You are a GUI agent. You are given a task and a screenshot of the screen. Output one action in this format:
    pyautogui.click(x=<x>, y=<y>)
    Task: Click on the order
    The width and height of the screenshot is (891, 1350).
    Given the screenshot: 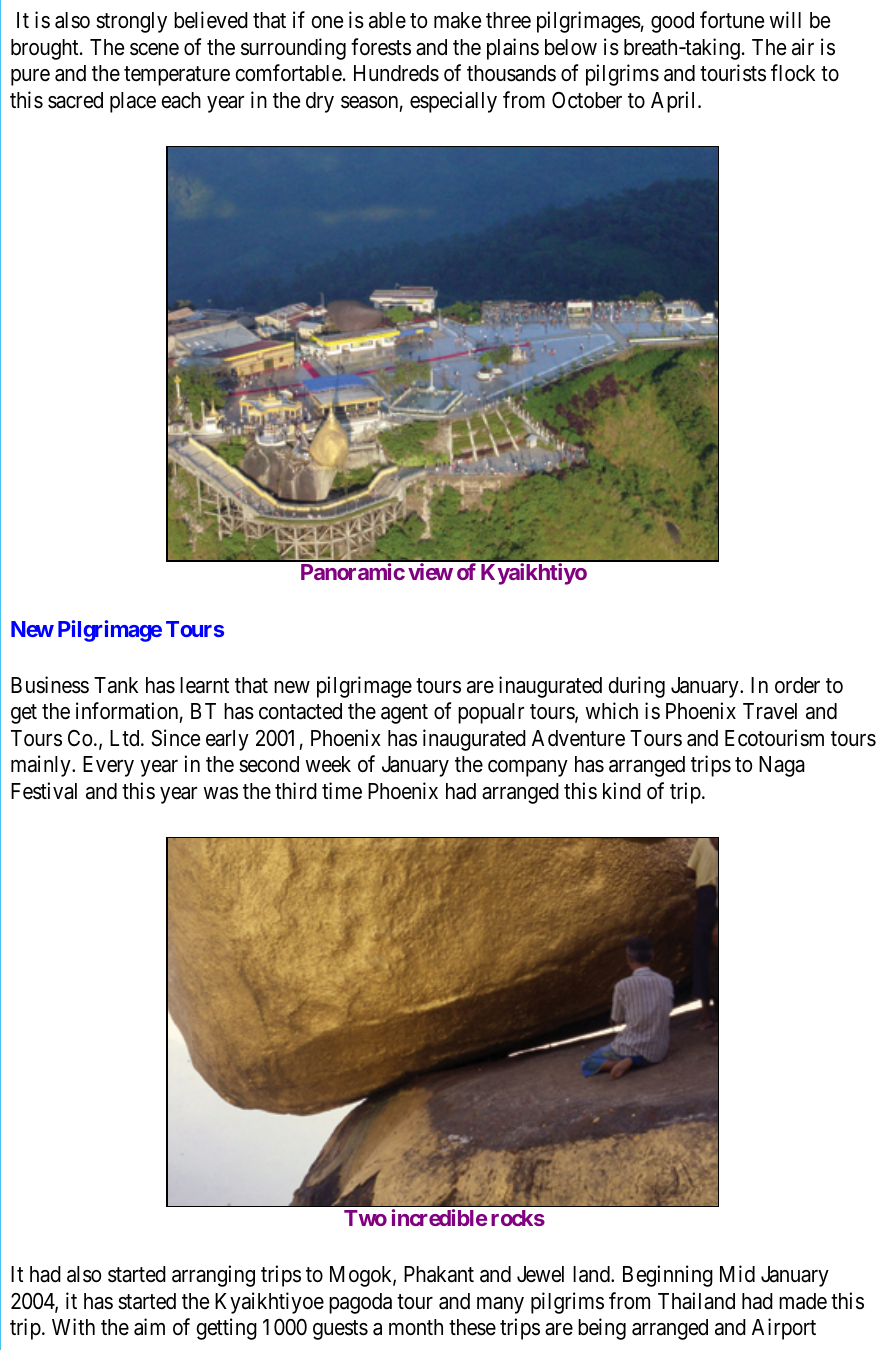 What is the action you would take?
    pyautogui.click(x=797, y=685)
